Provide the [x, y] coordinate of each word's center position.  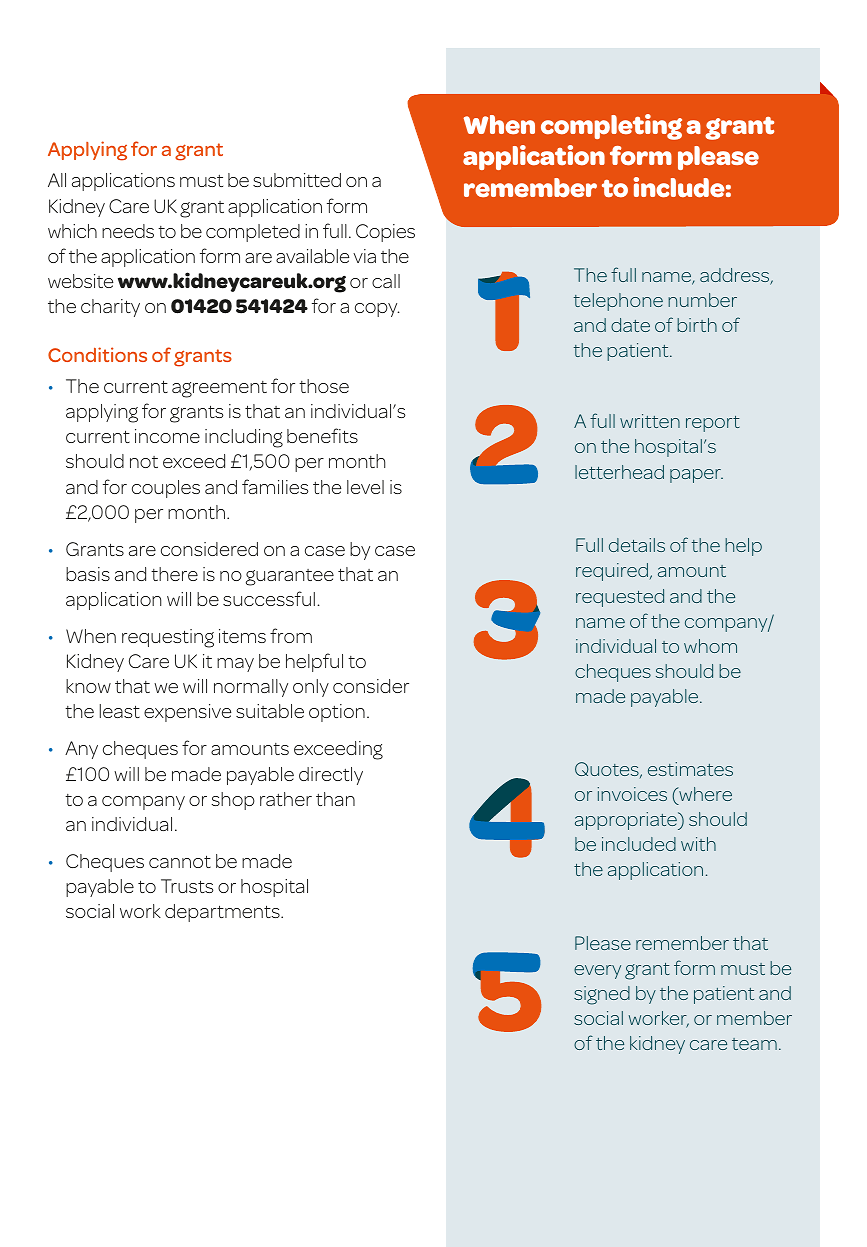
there [174, 574]
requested [620, 598]
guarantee [290, 577]
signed [602, 995]
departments [223, 913]
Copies [385, 233]
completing [611, 127]
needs [128, 231]
